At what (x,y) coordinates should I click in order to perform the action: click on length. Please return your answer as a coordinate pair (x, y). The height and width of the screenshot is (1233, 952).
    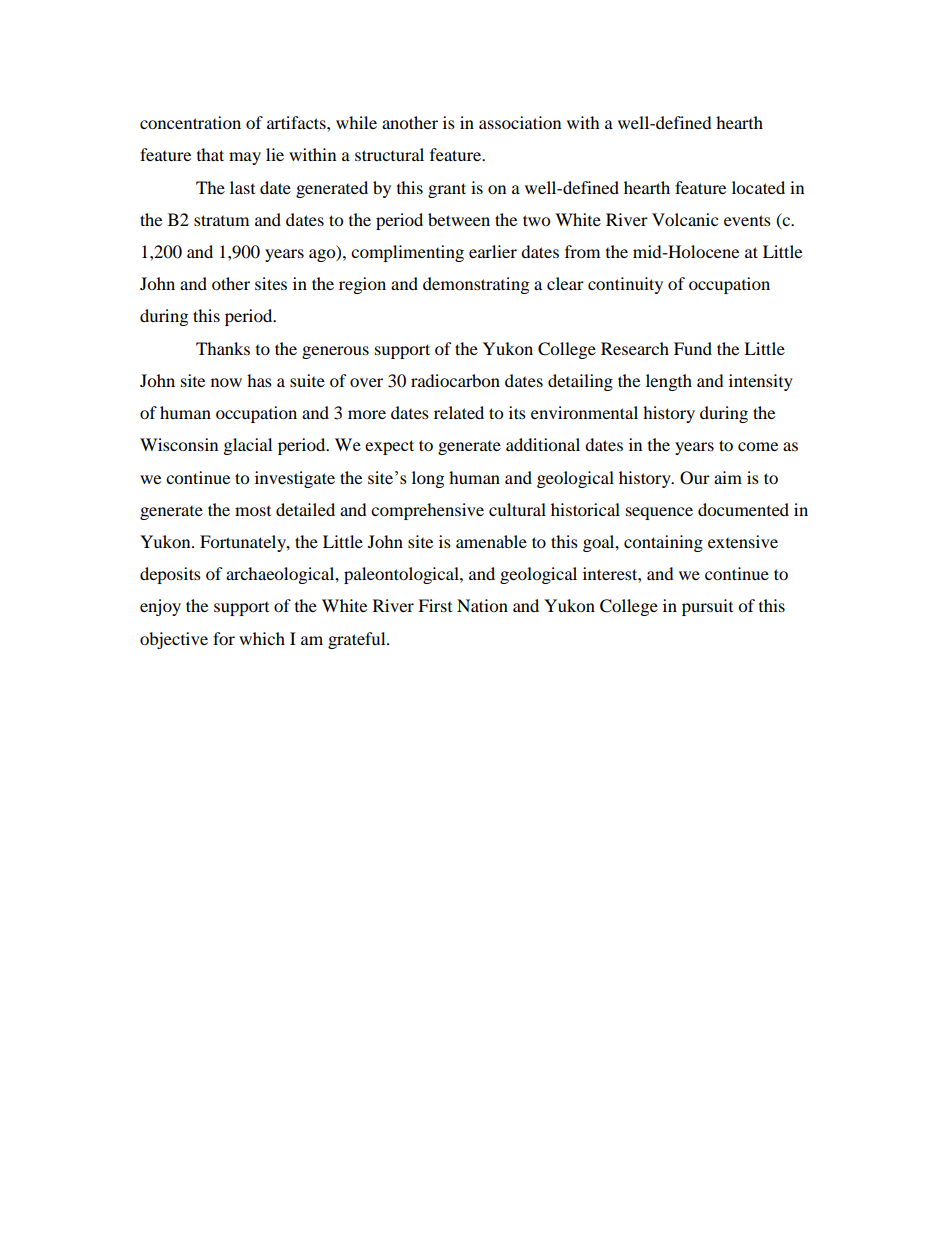
    Looking at the image, I should click on (669, 382).
